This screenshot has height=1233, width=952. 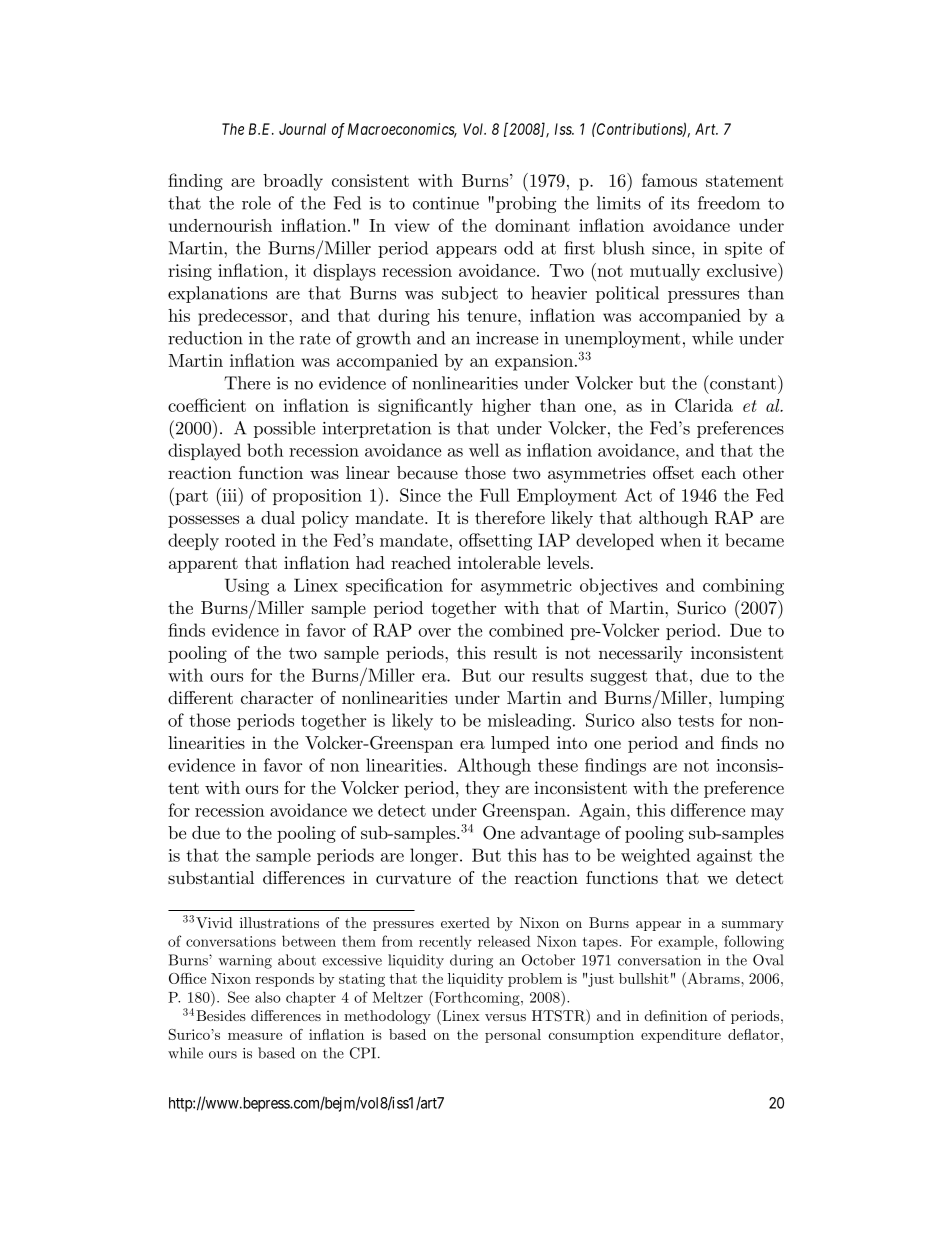 I want to click on broadly, so click(x=293, y=182).
